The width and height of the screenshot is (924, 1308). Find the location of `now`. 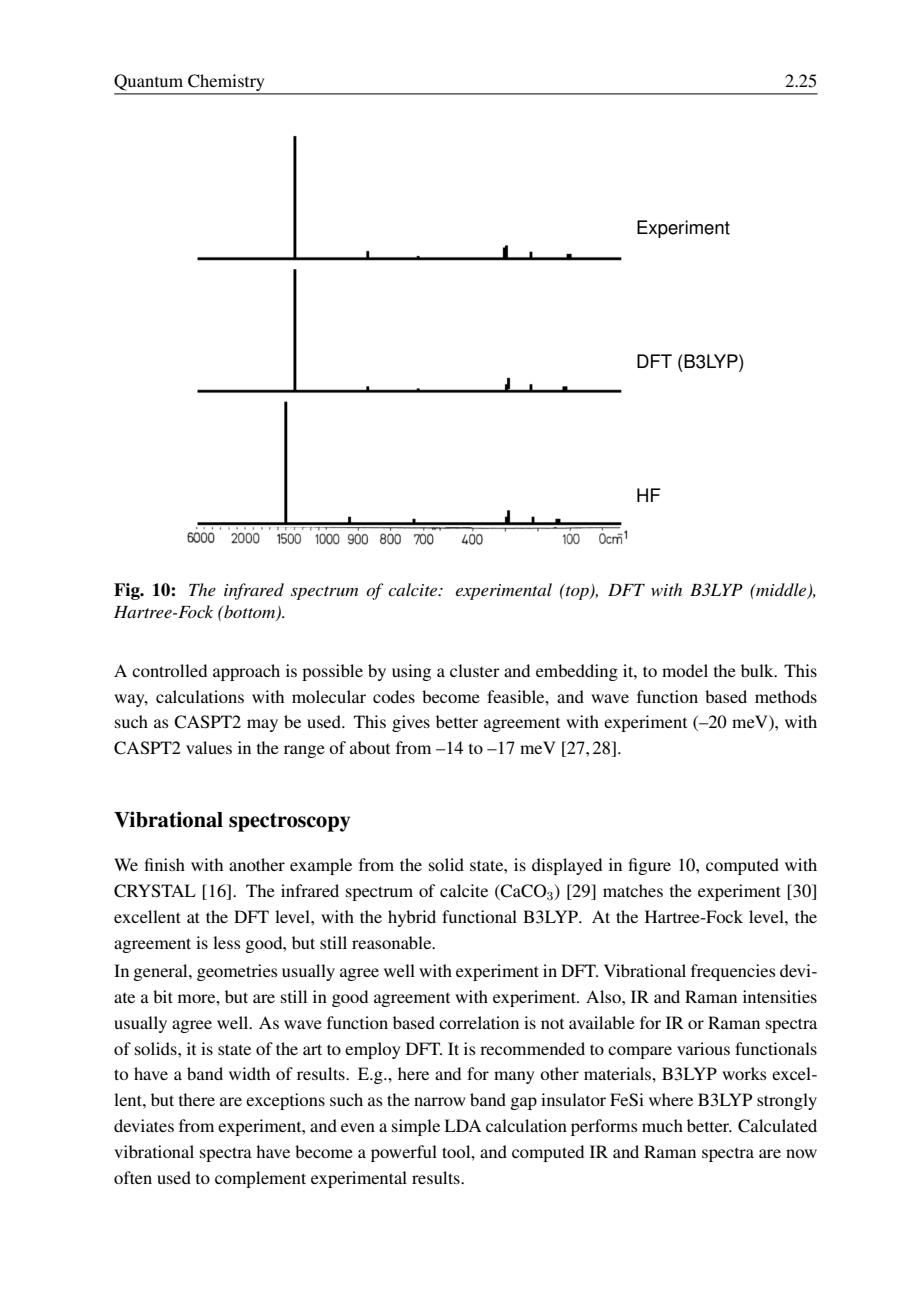

now is located at coordinates (801, 1153).
